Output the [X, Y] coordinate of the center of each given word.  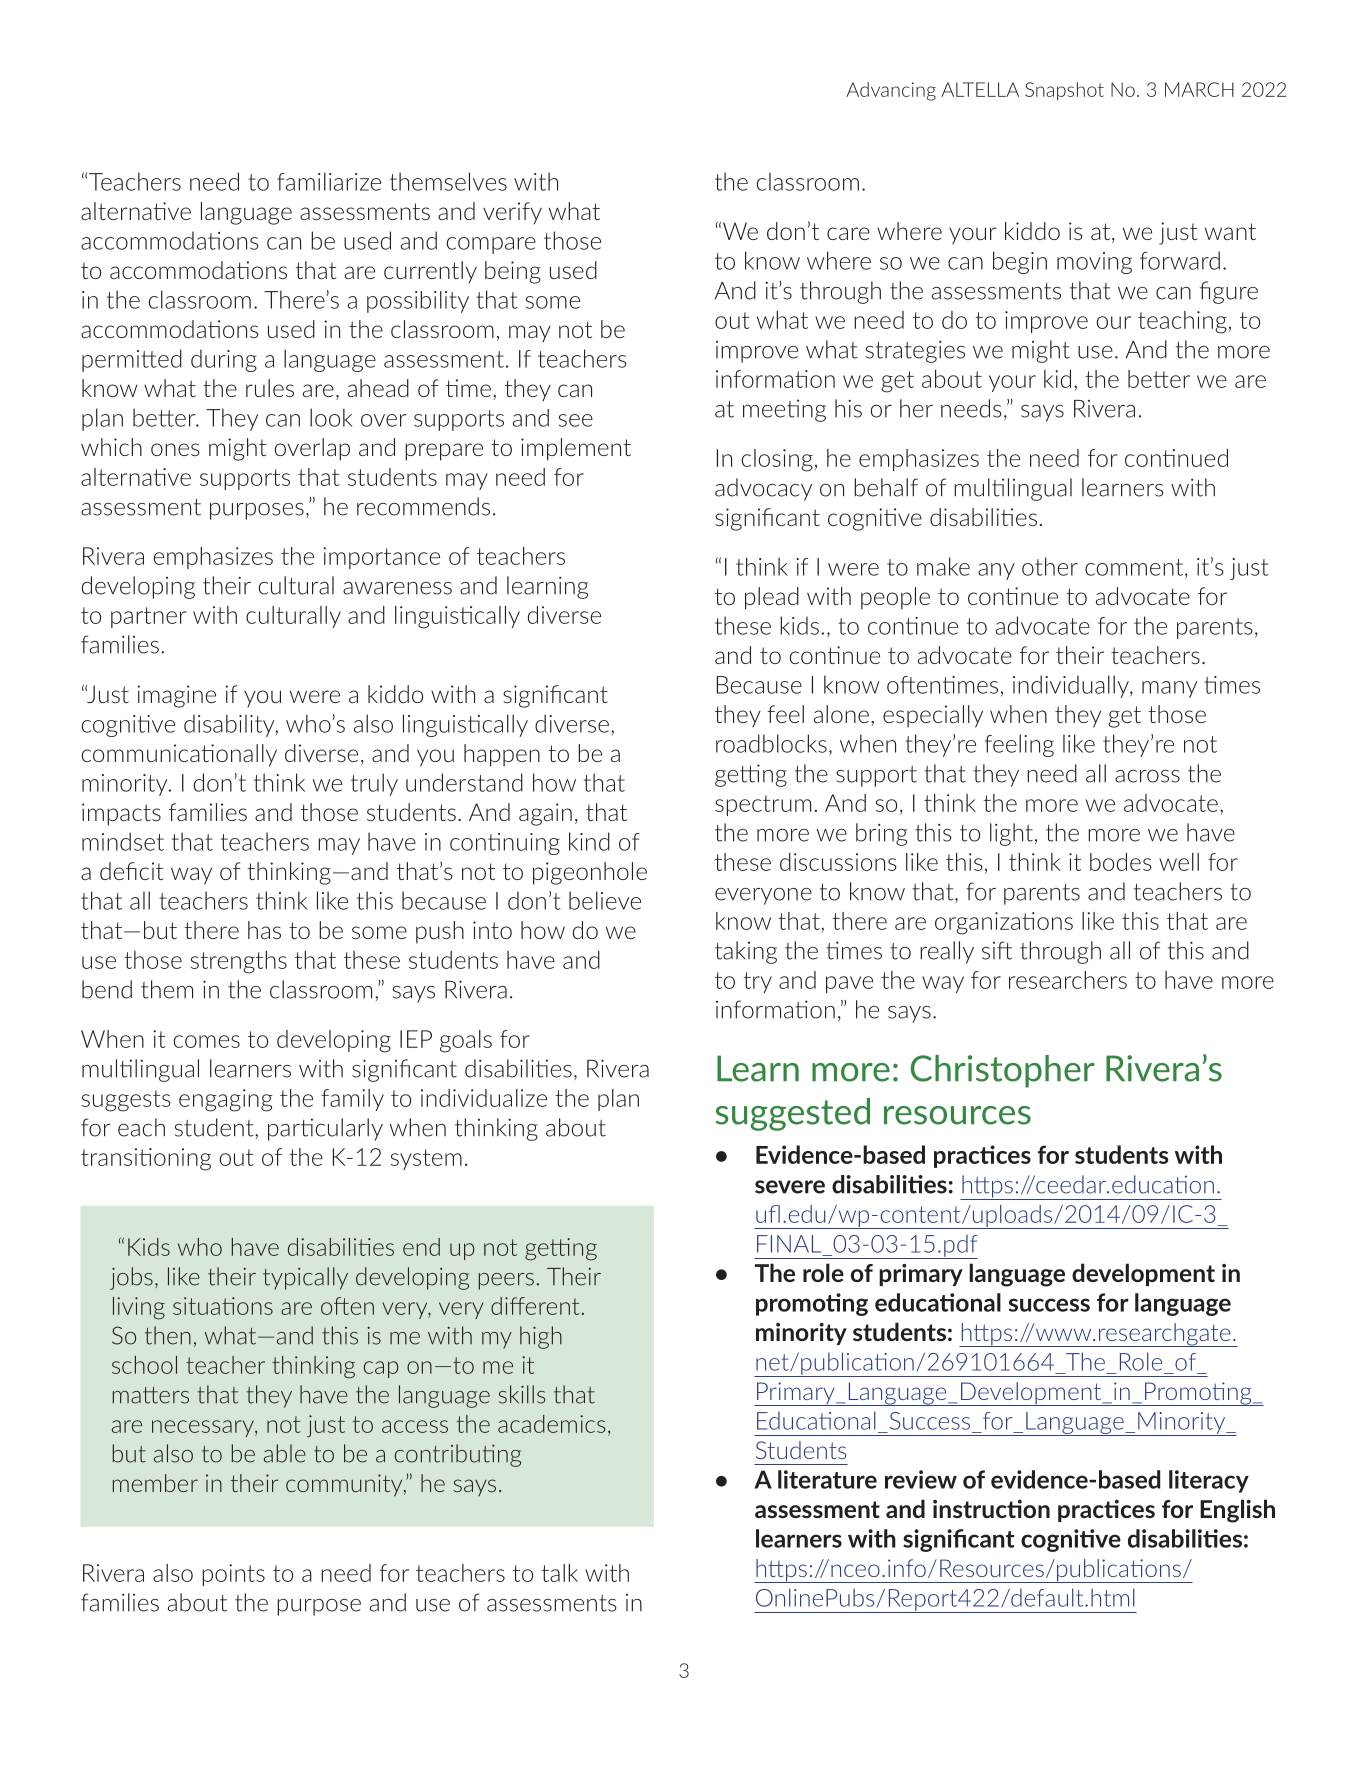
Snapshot [1064, 91]
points [233, 1575]
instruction [991, 1509]
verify [512, 213]
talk [559, 1573]
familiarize [329, 181]
